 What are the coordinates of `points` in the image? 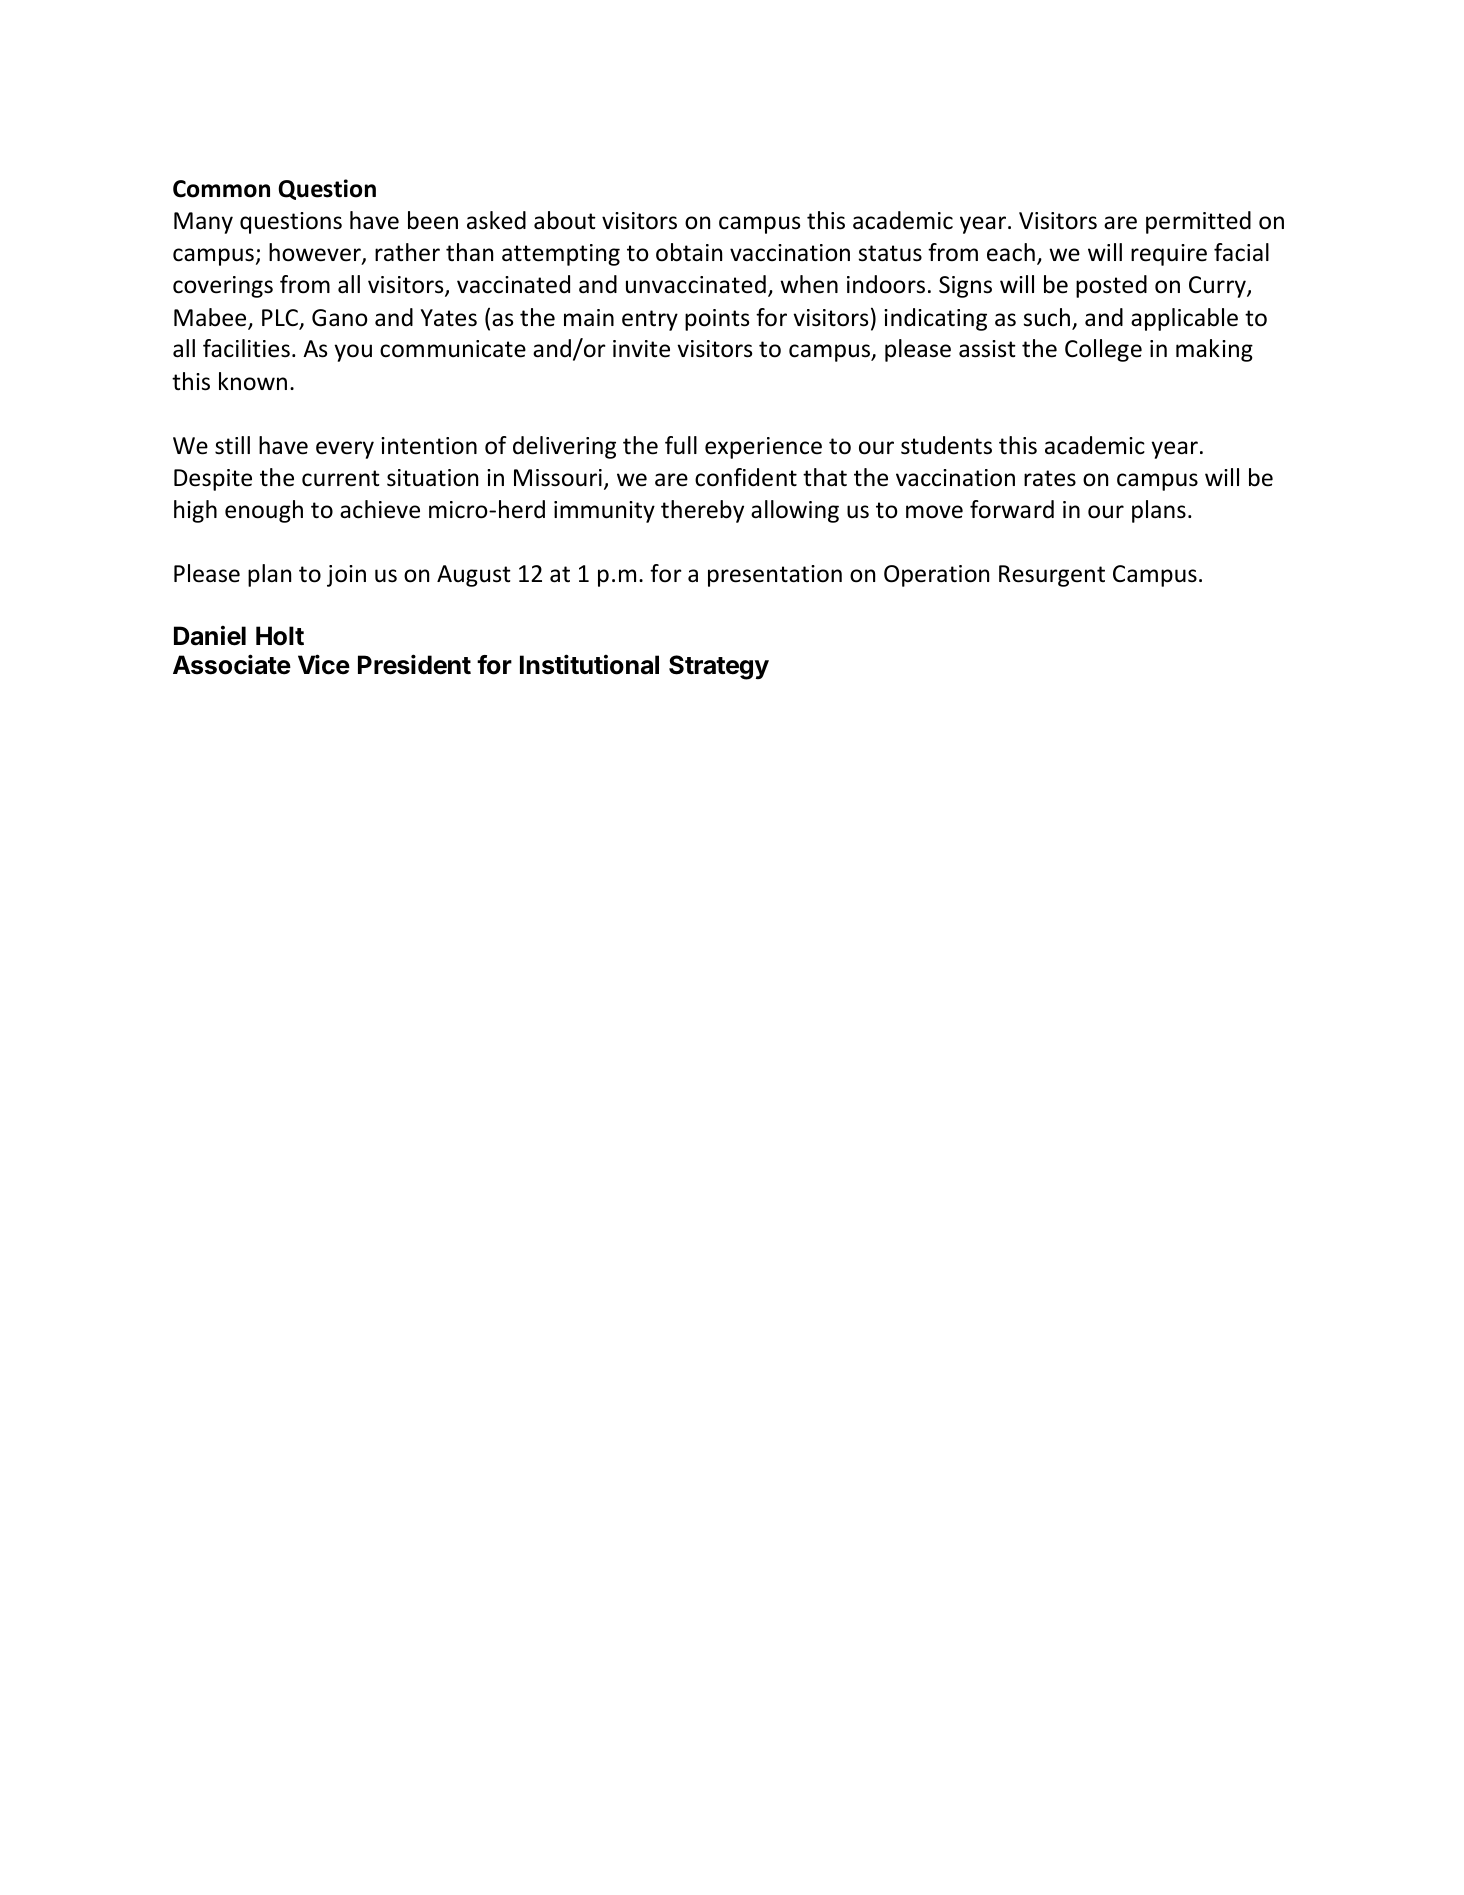 It's located at (717, 320).
